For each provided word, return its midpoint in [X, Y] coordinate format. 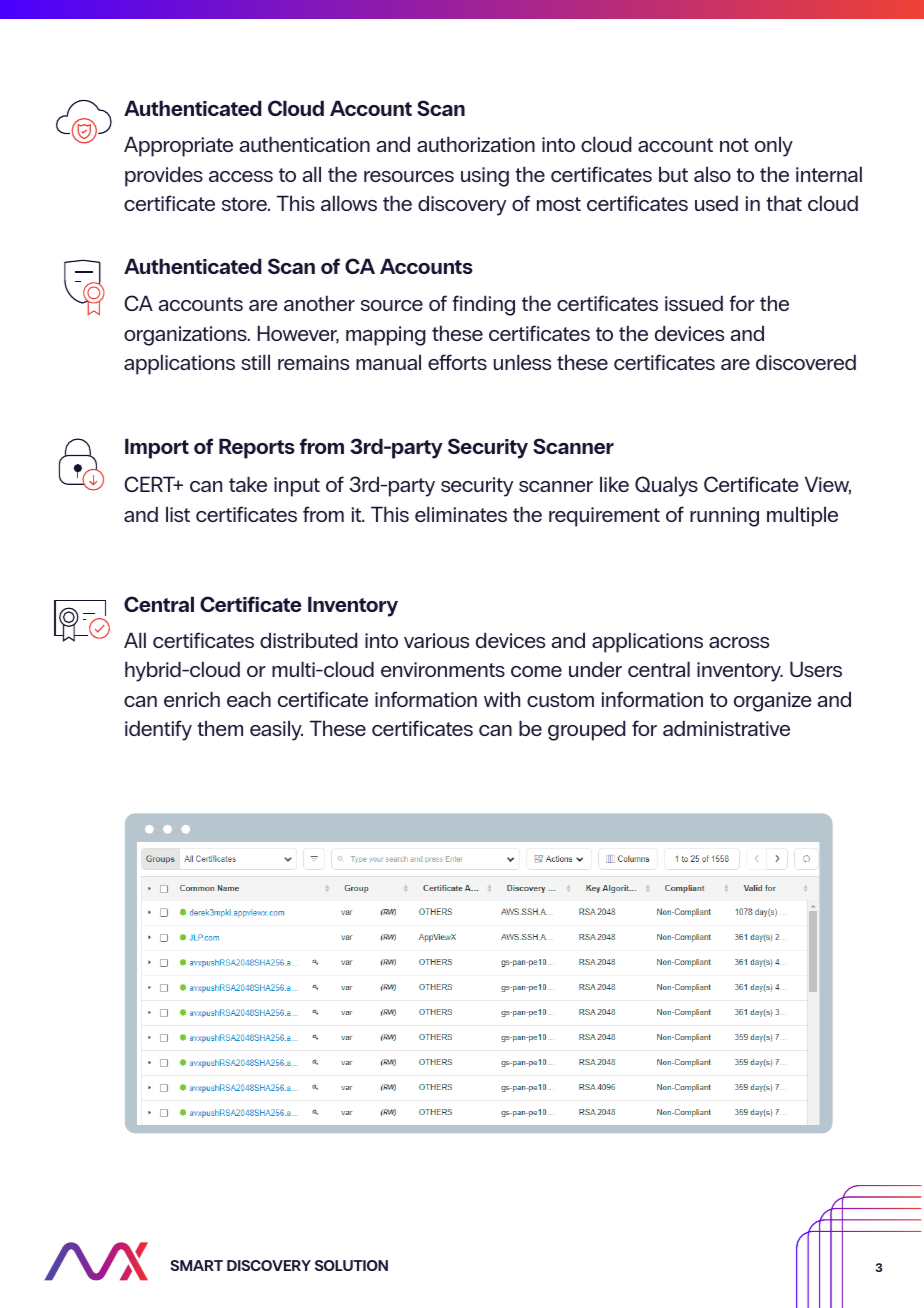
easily [276, 730]
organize [772, 702]
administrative [726, 728]
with [502, 699]
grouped [586, 730]
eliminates [461, 514]
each [249, 699]
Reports [257, 448]
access [241, 176]
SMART [197, 1265]
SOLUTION [351, 1265]
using [485, 177]
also [712, 174]
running [724, 517]
